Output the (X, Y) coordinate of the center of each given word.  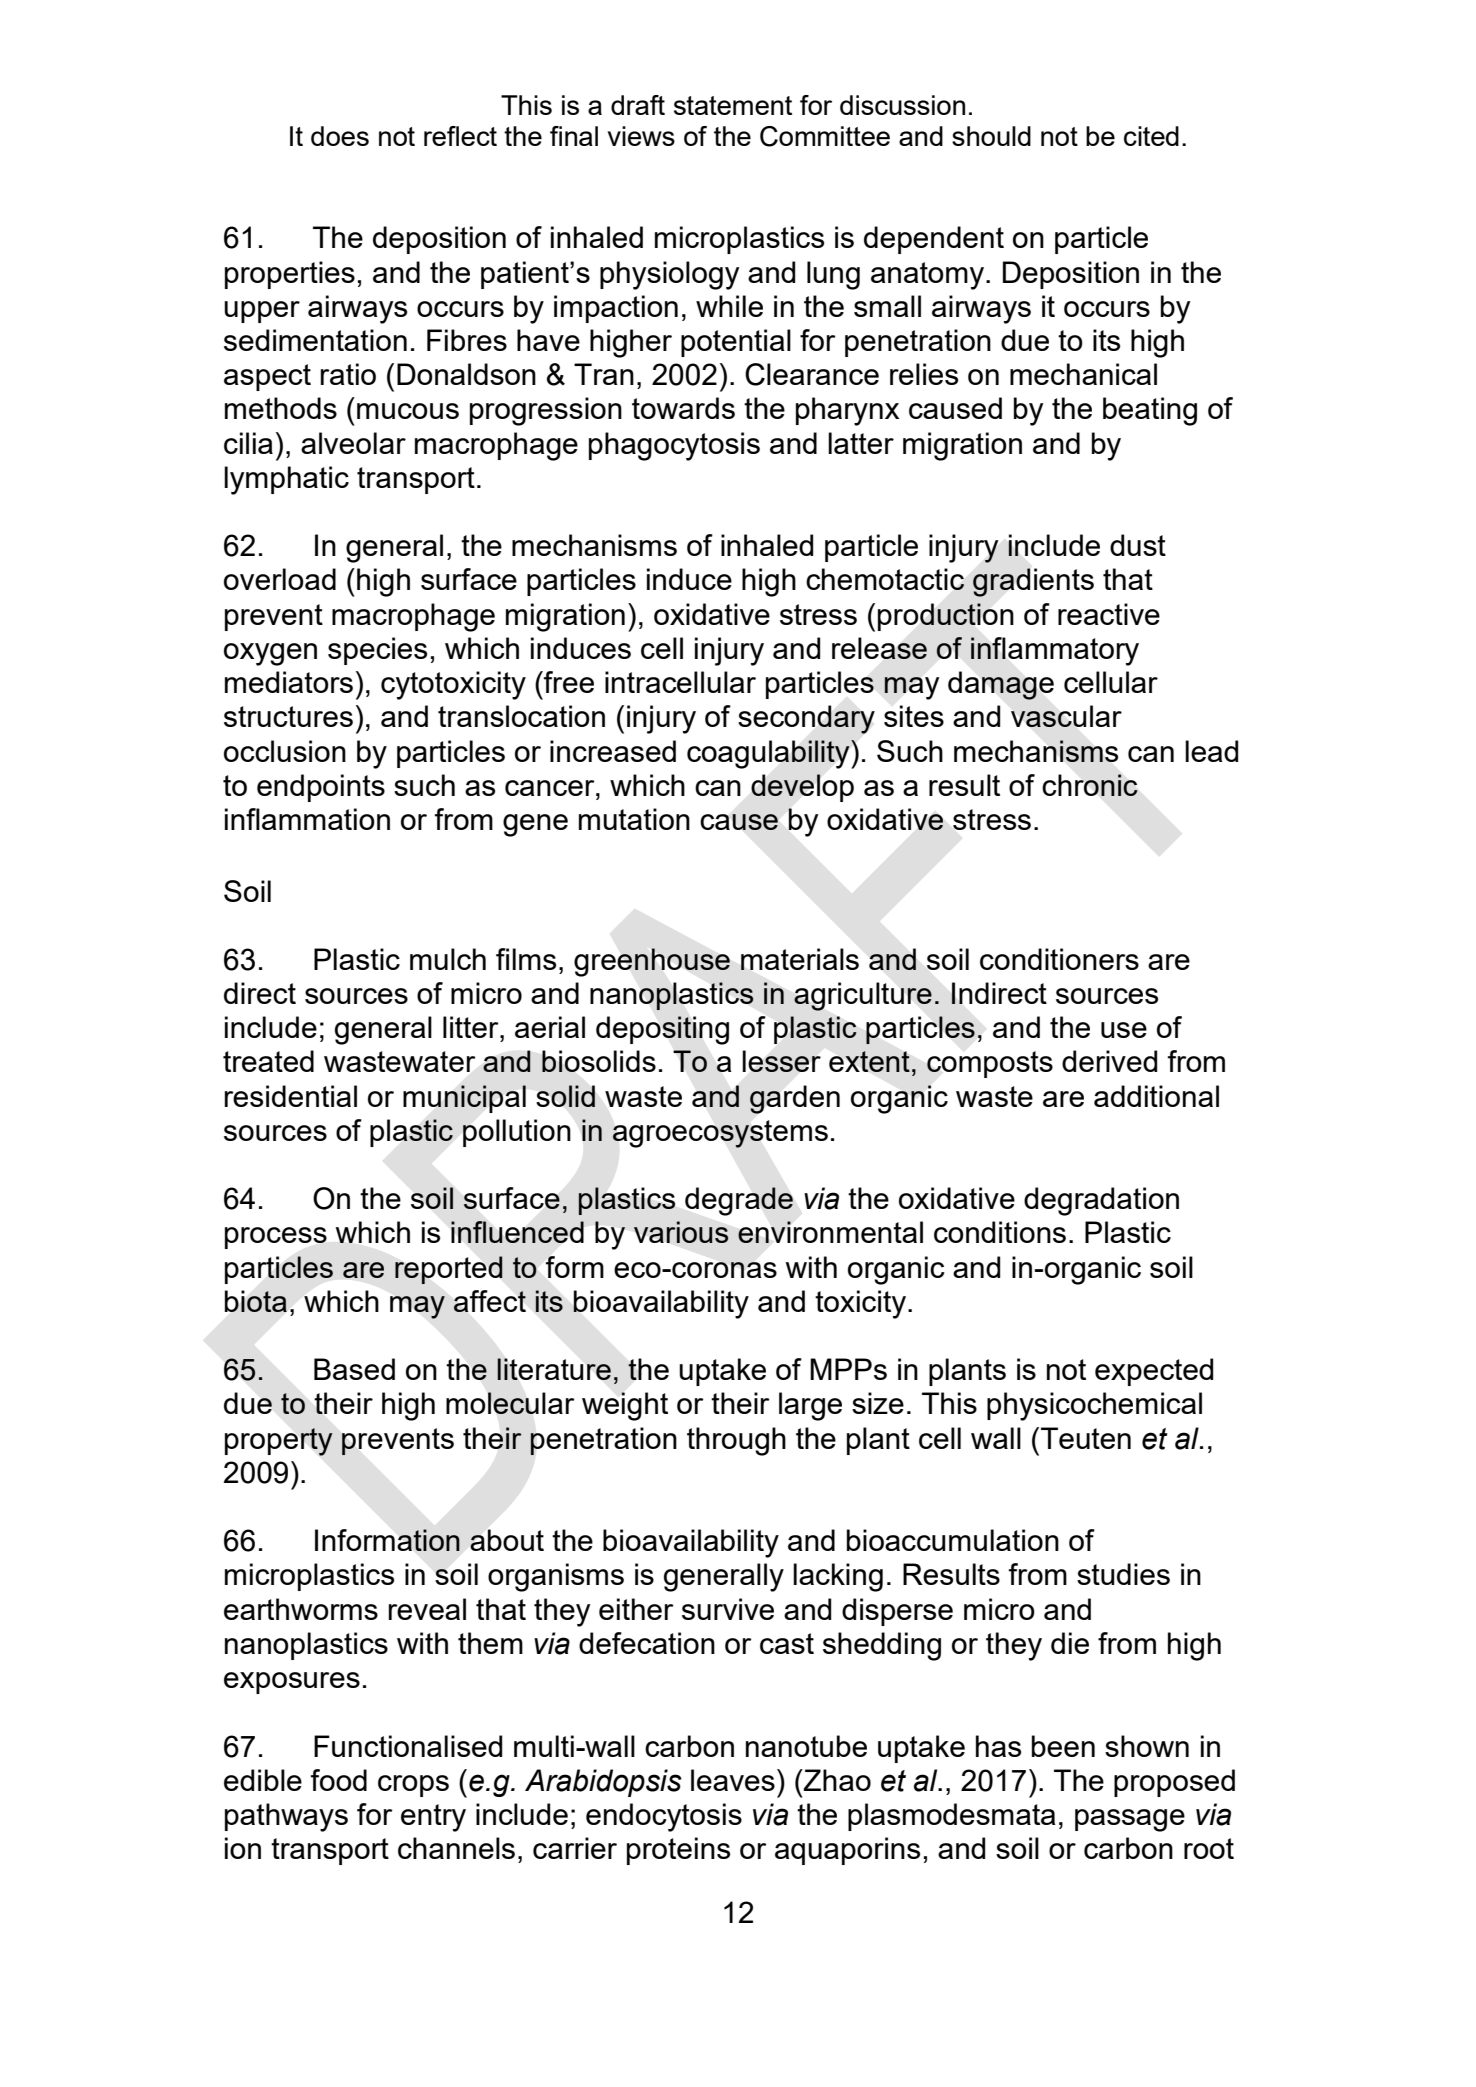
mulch (448, 959)
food (339, 1780)
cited (1151, 136)
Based (354, 1369)
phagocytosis (674, 446)
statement (733, 105)
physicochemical (1094, 1406)
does (340, 136)
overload (280, 579)
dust (1138, 545)
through (736, 1441)
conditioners (1059, 959)
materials (800, 959)
